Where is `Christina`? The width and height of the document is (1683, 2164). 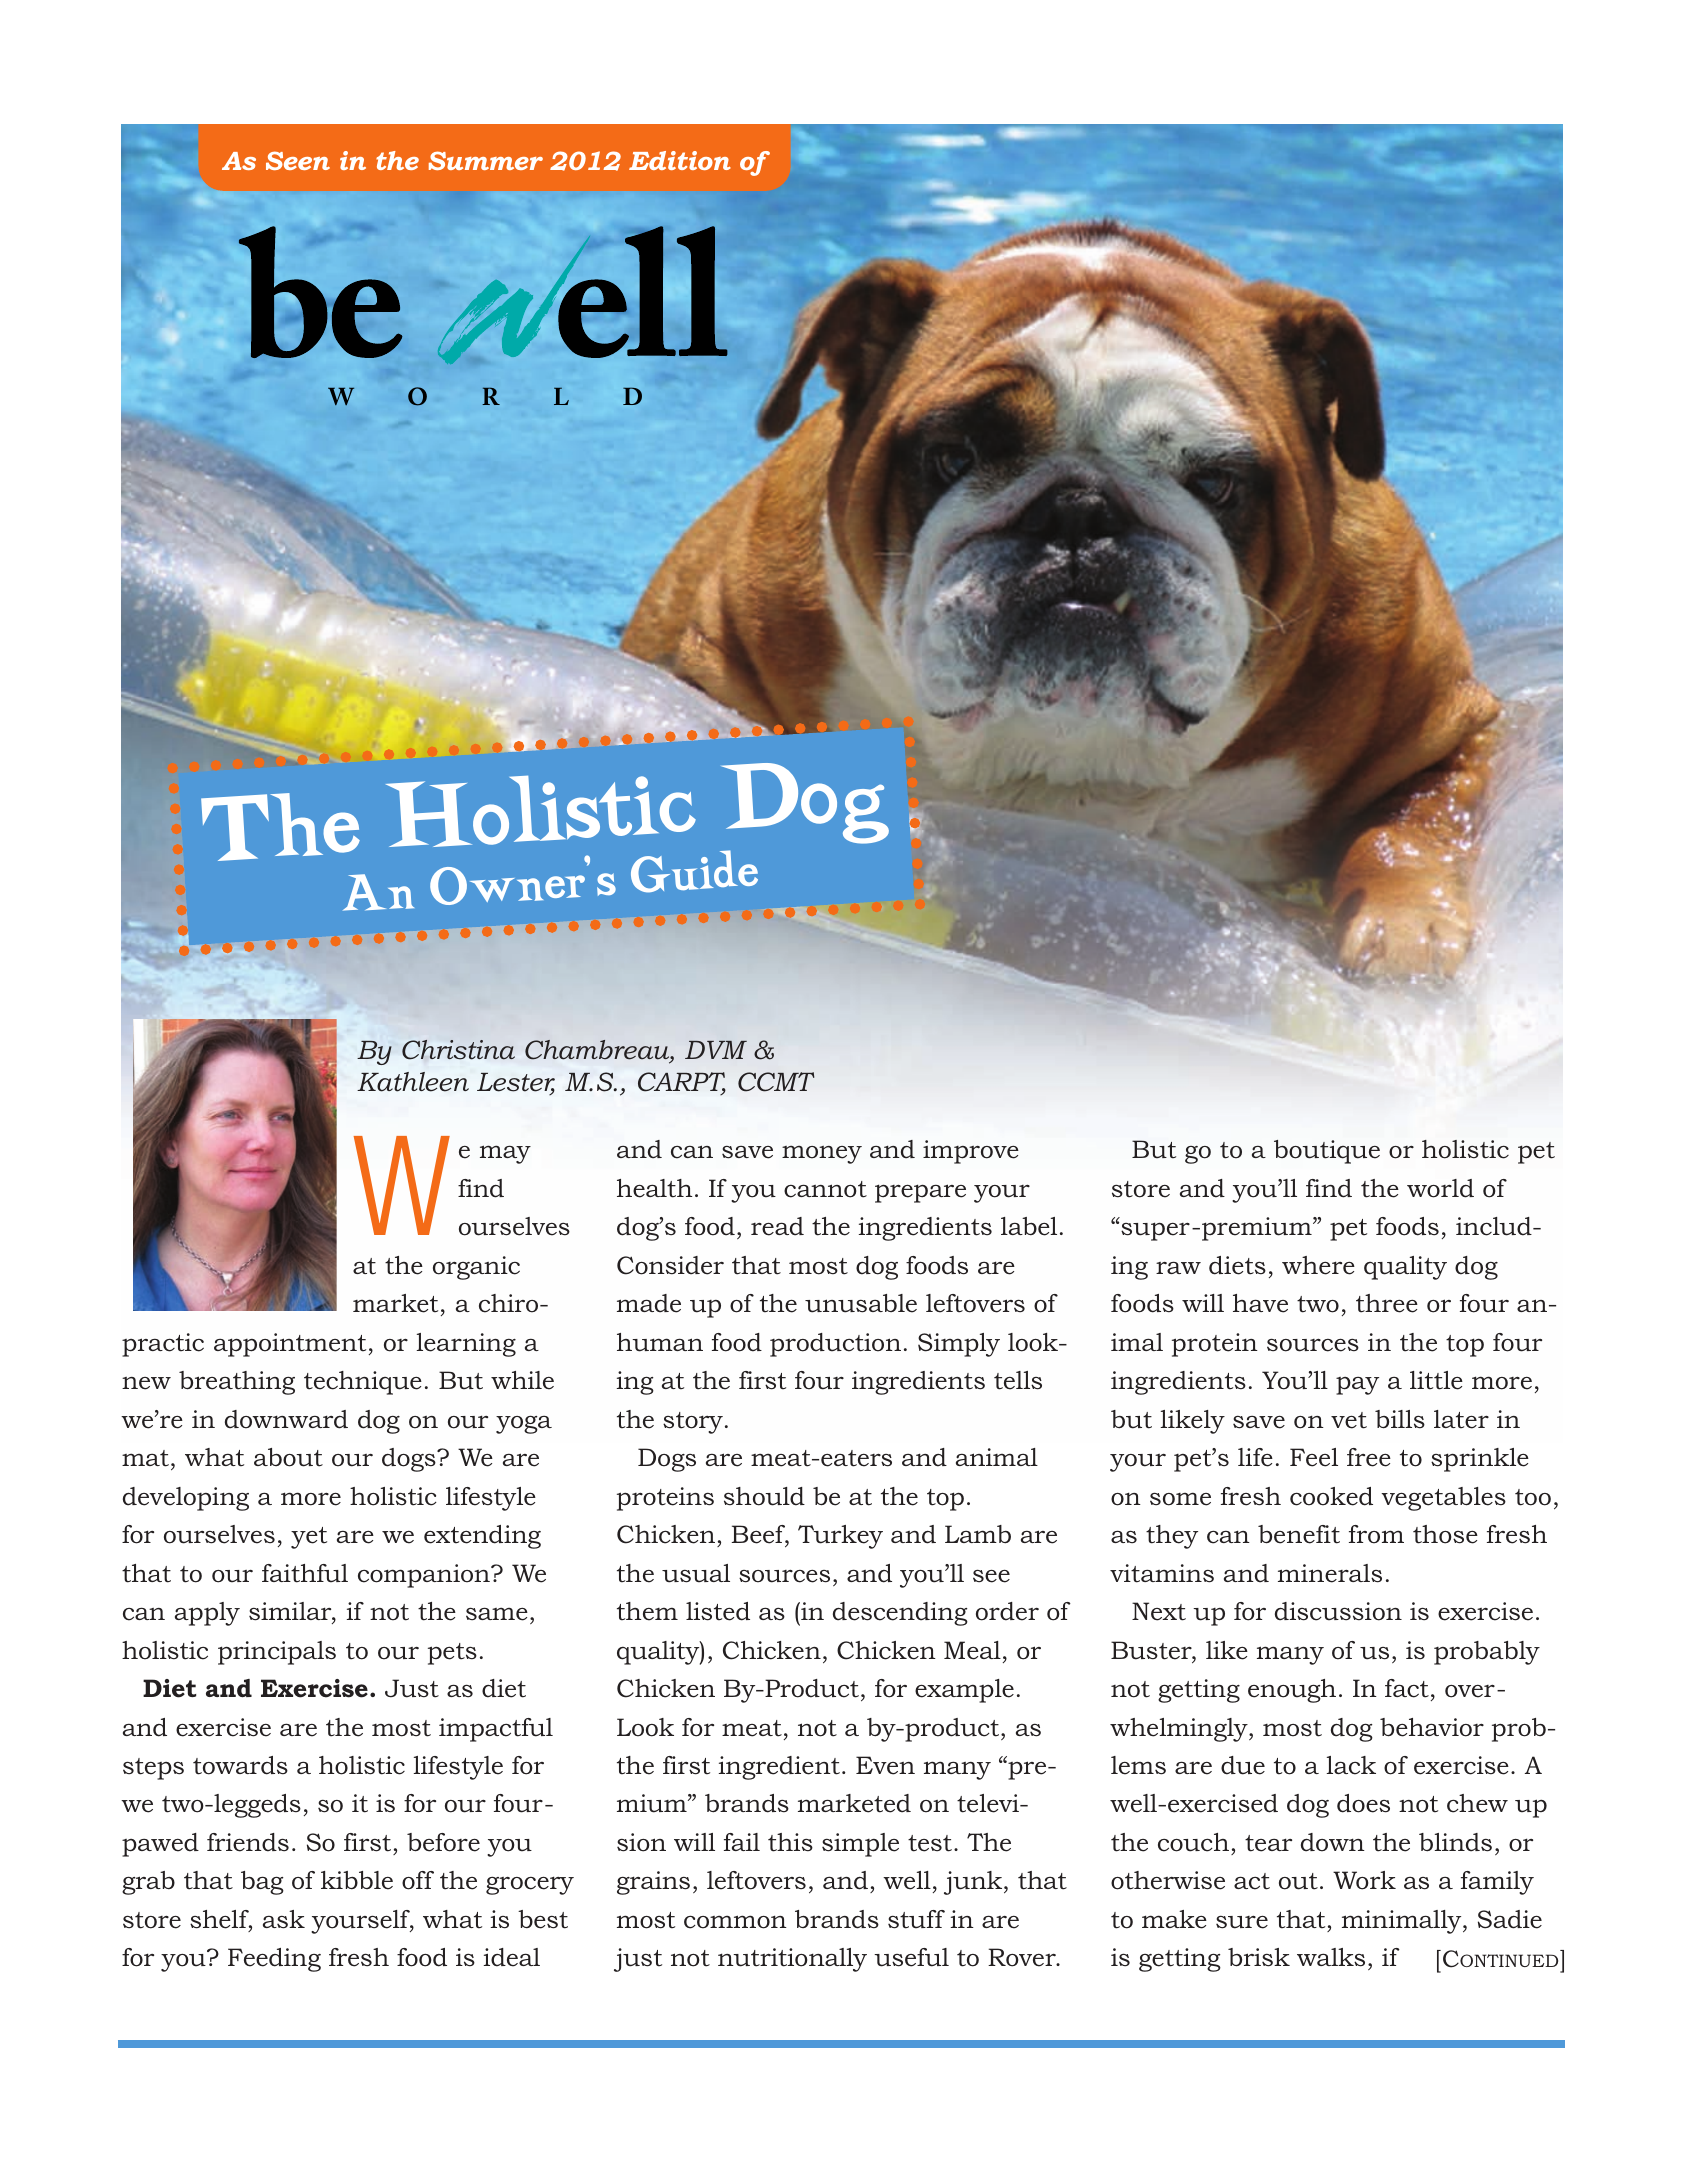 Christina is located at coordinates (458, 1050).
